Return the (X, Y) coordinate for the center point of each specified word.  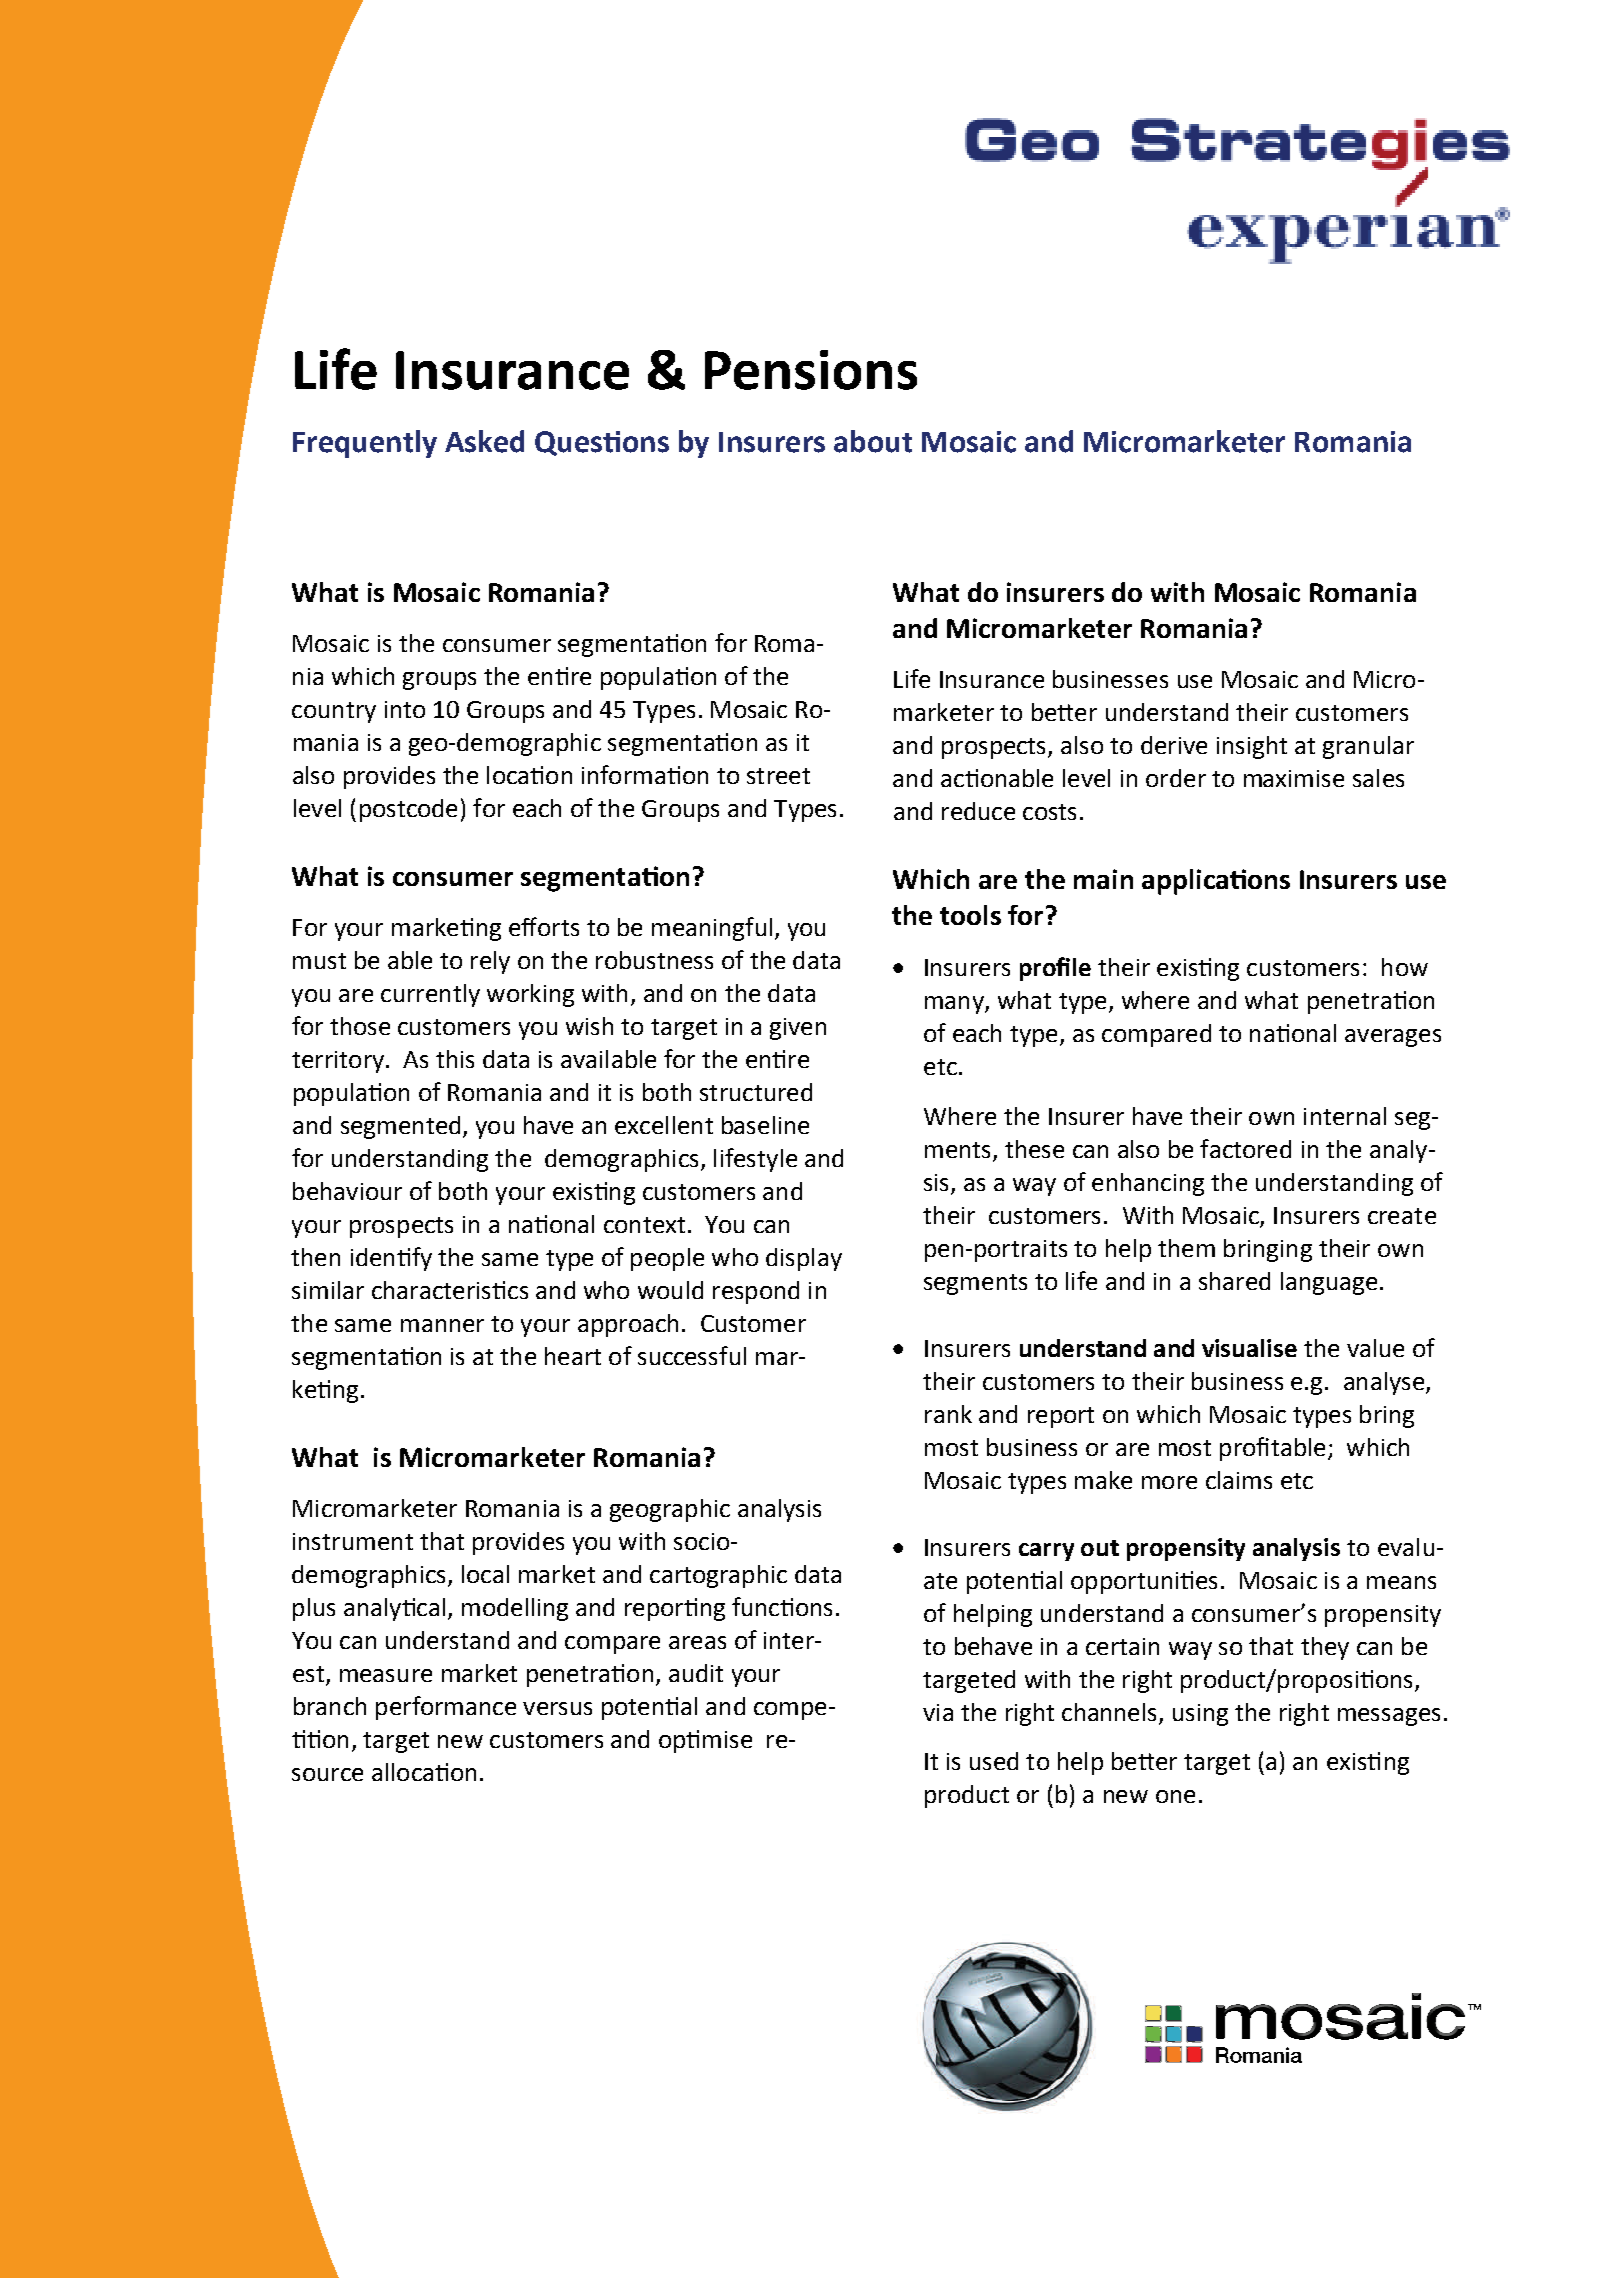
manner (442, 1325)
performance (446, 1708)
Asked (484, 441)
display (804, 1259)
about (873, 441)
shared (1234, 1281)
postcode (408, 810)
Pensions (811, 370)
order (1176, 778)
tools (970, 915)
